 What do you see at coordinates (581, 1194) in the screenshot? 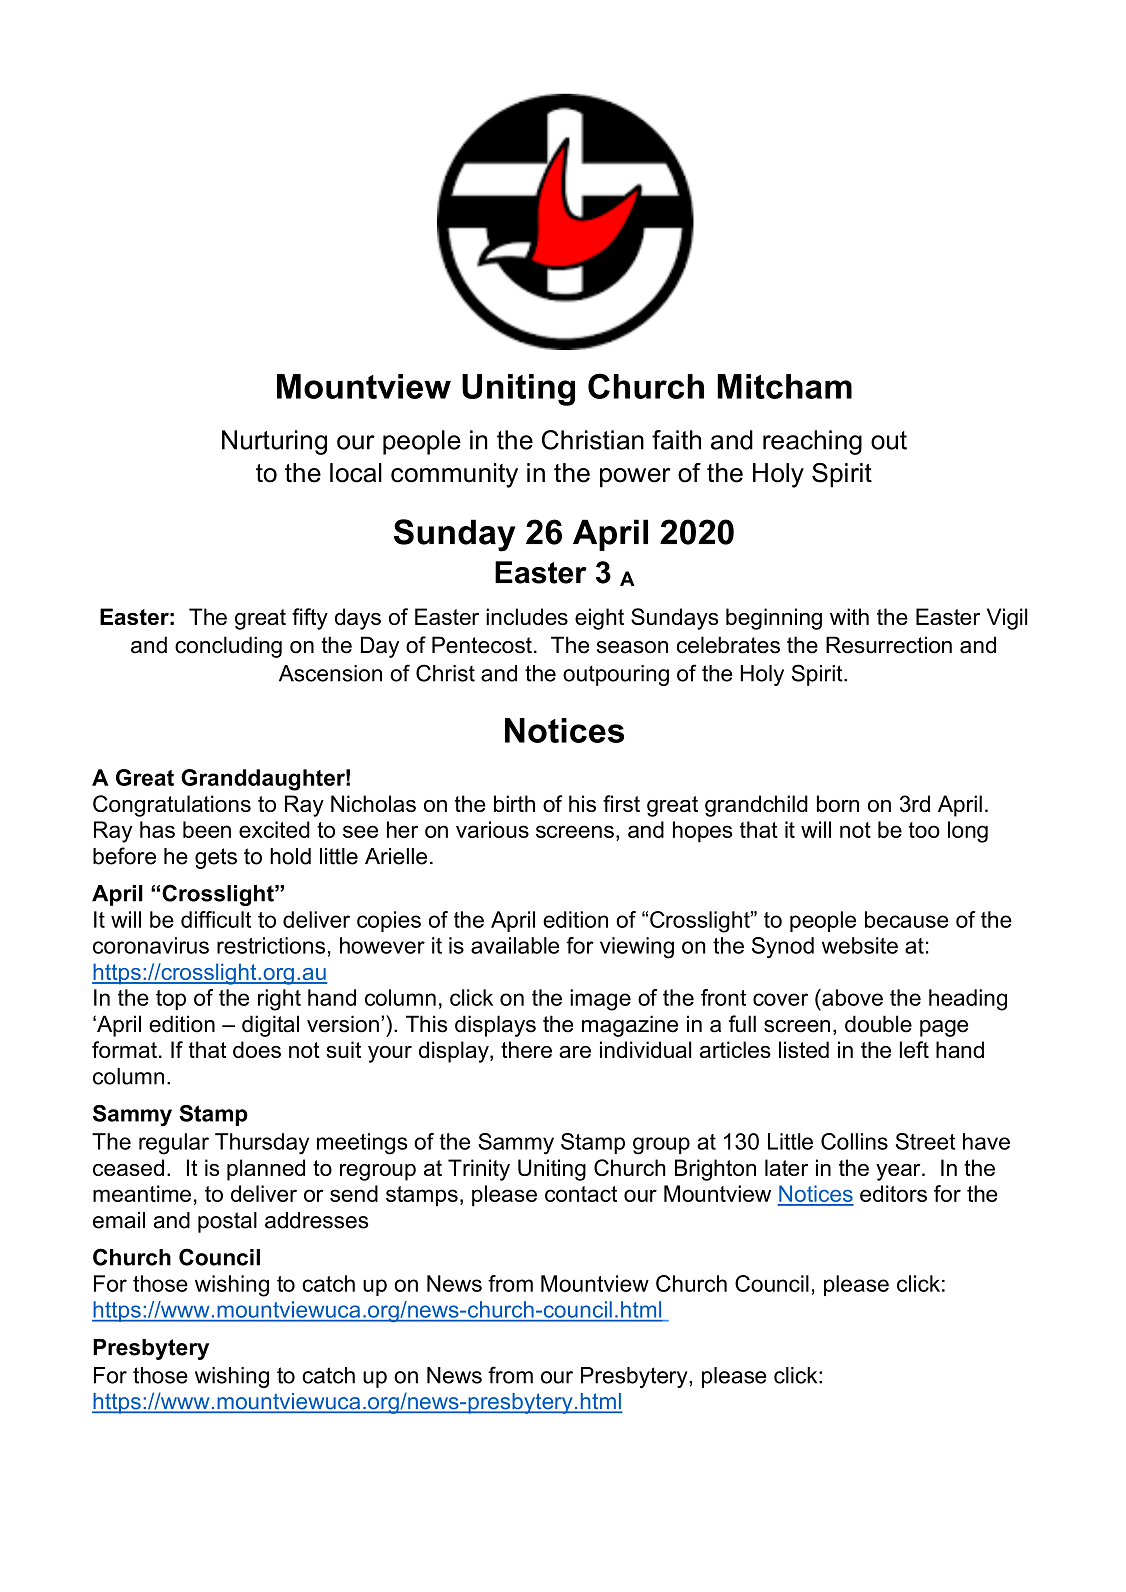
I see `contact` at bounding box center [581, 1194].
